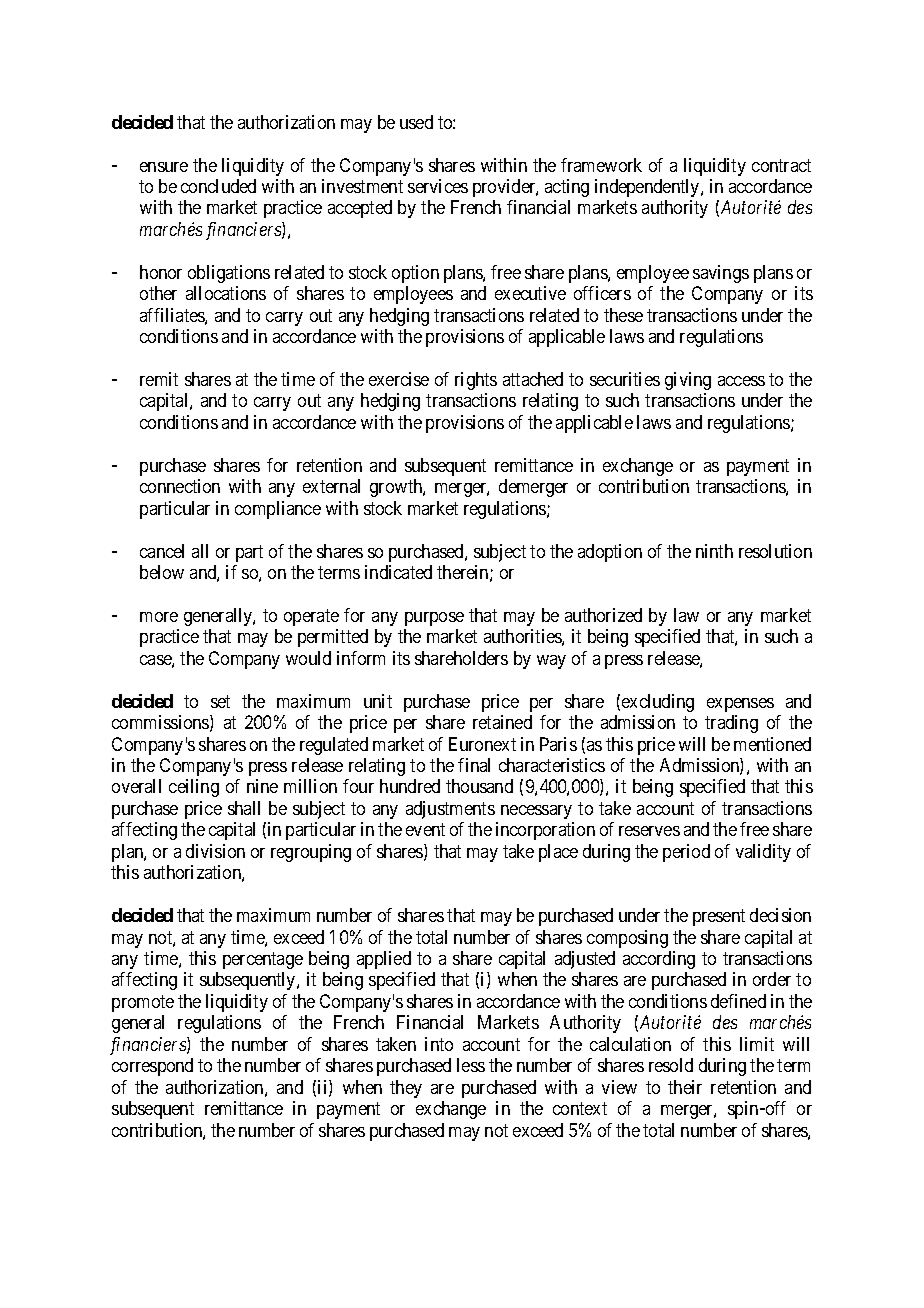  What do you see at coordinates (215, 851) in the image?
I see `division` at bounding box center [215, 851].
